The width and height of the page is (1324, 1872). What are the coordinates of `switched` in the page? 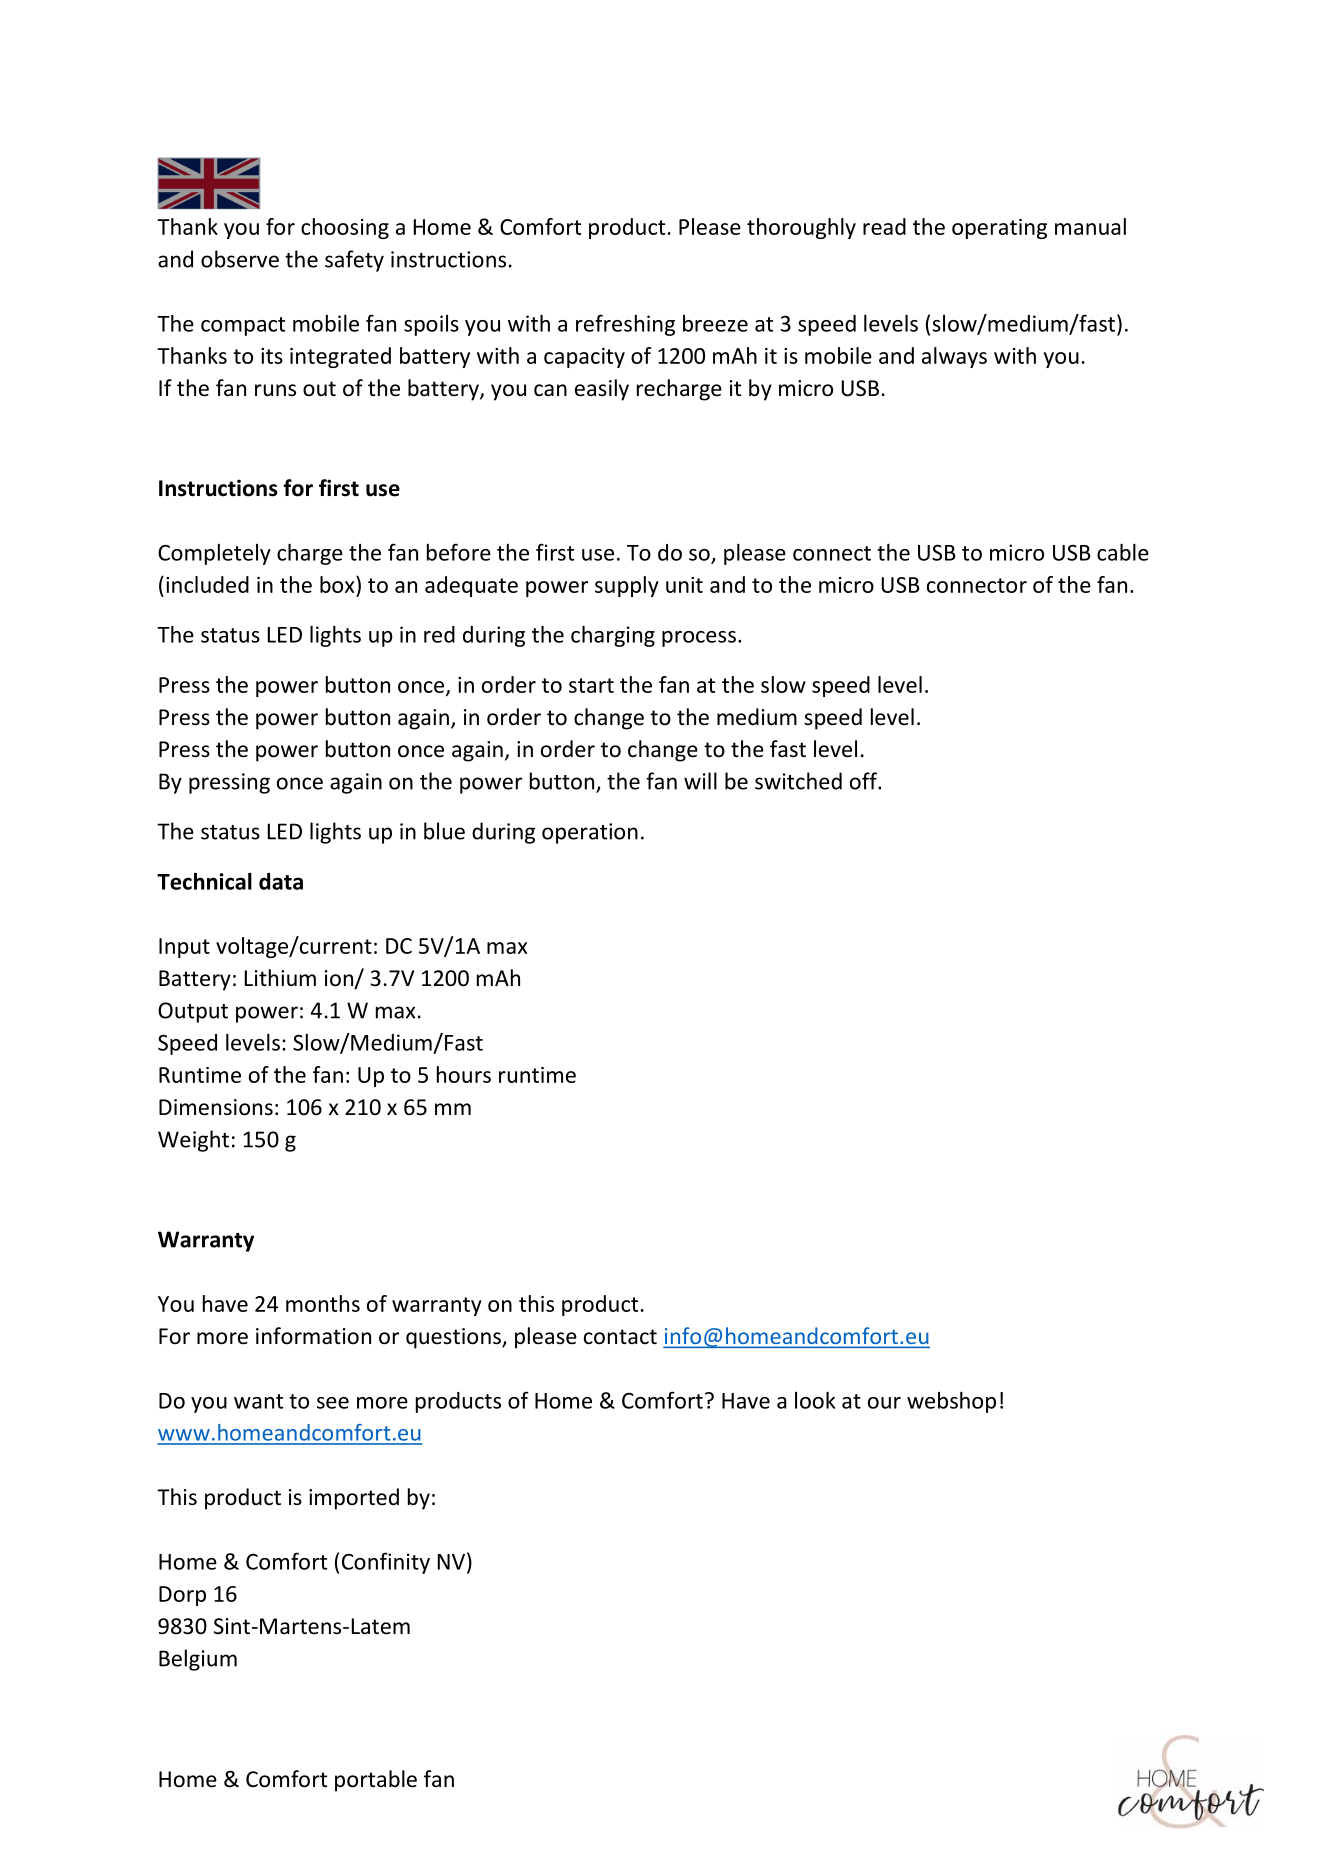 It's located at (798, 781).
